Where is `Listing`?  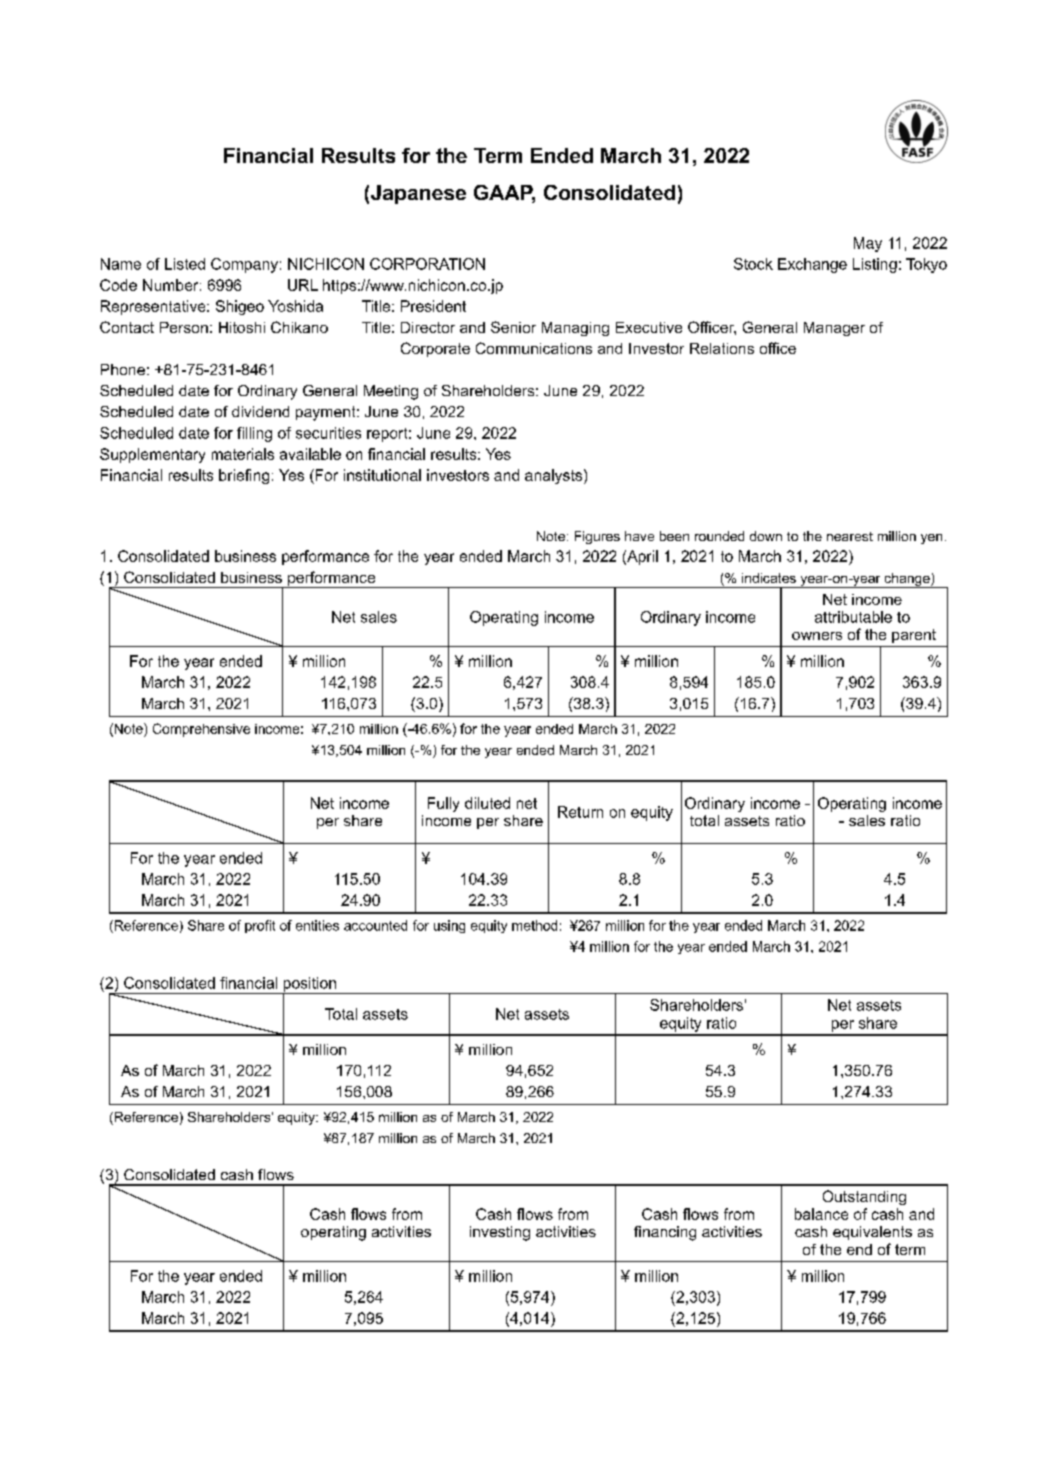
Listing is located at coordinates (875, 265).
